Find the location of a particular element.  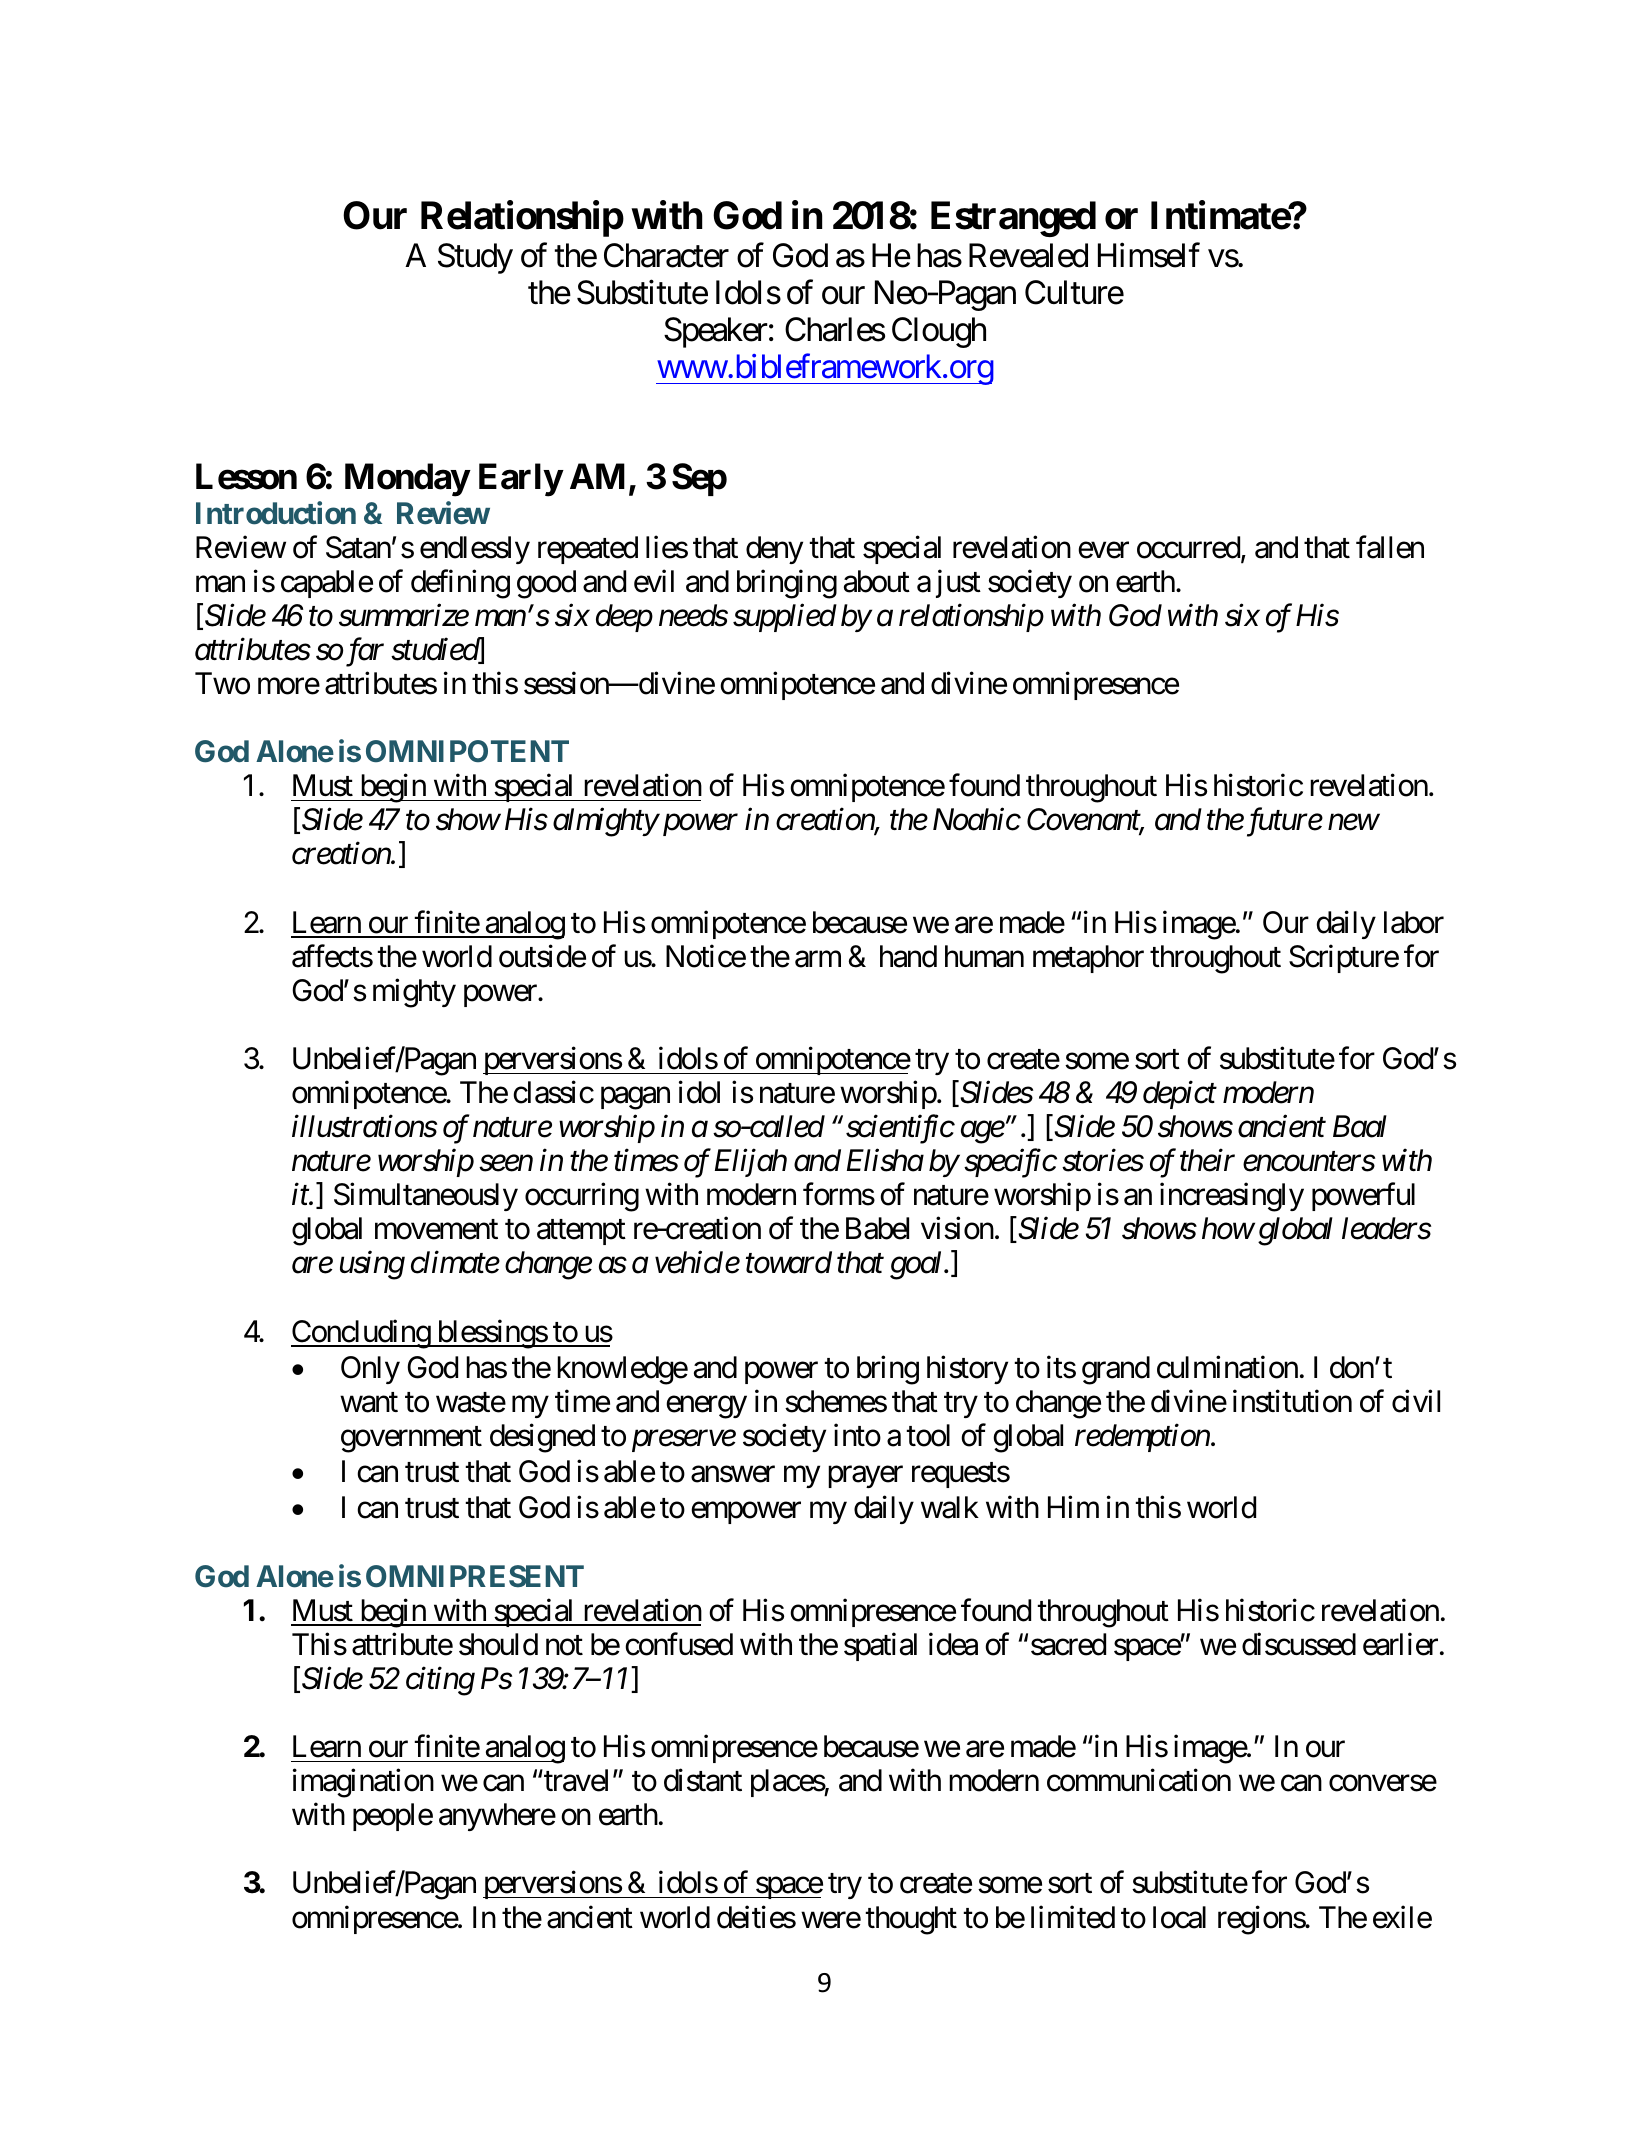

Study is located at coordinates (475, 258).
